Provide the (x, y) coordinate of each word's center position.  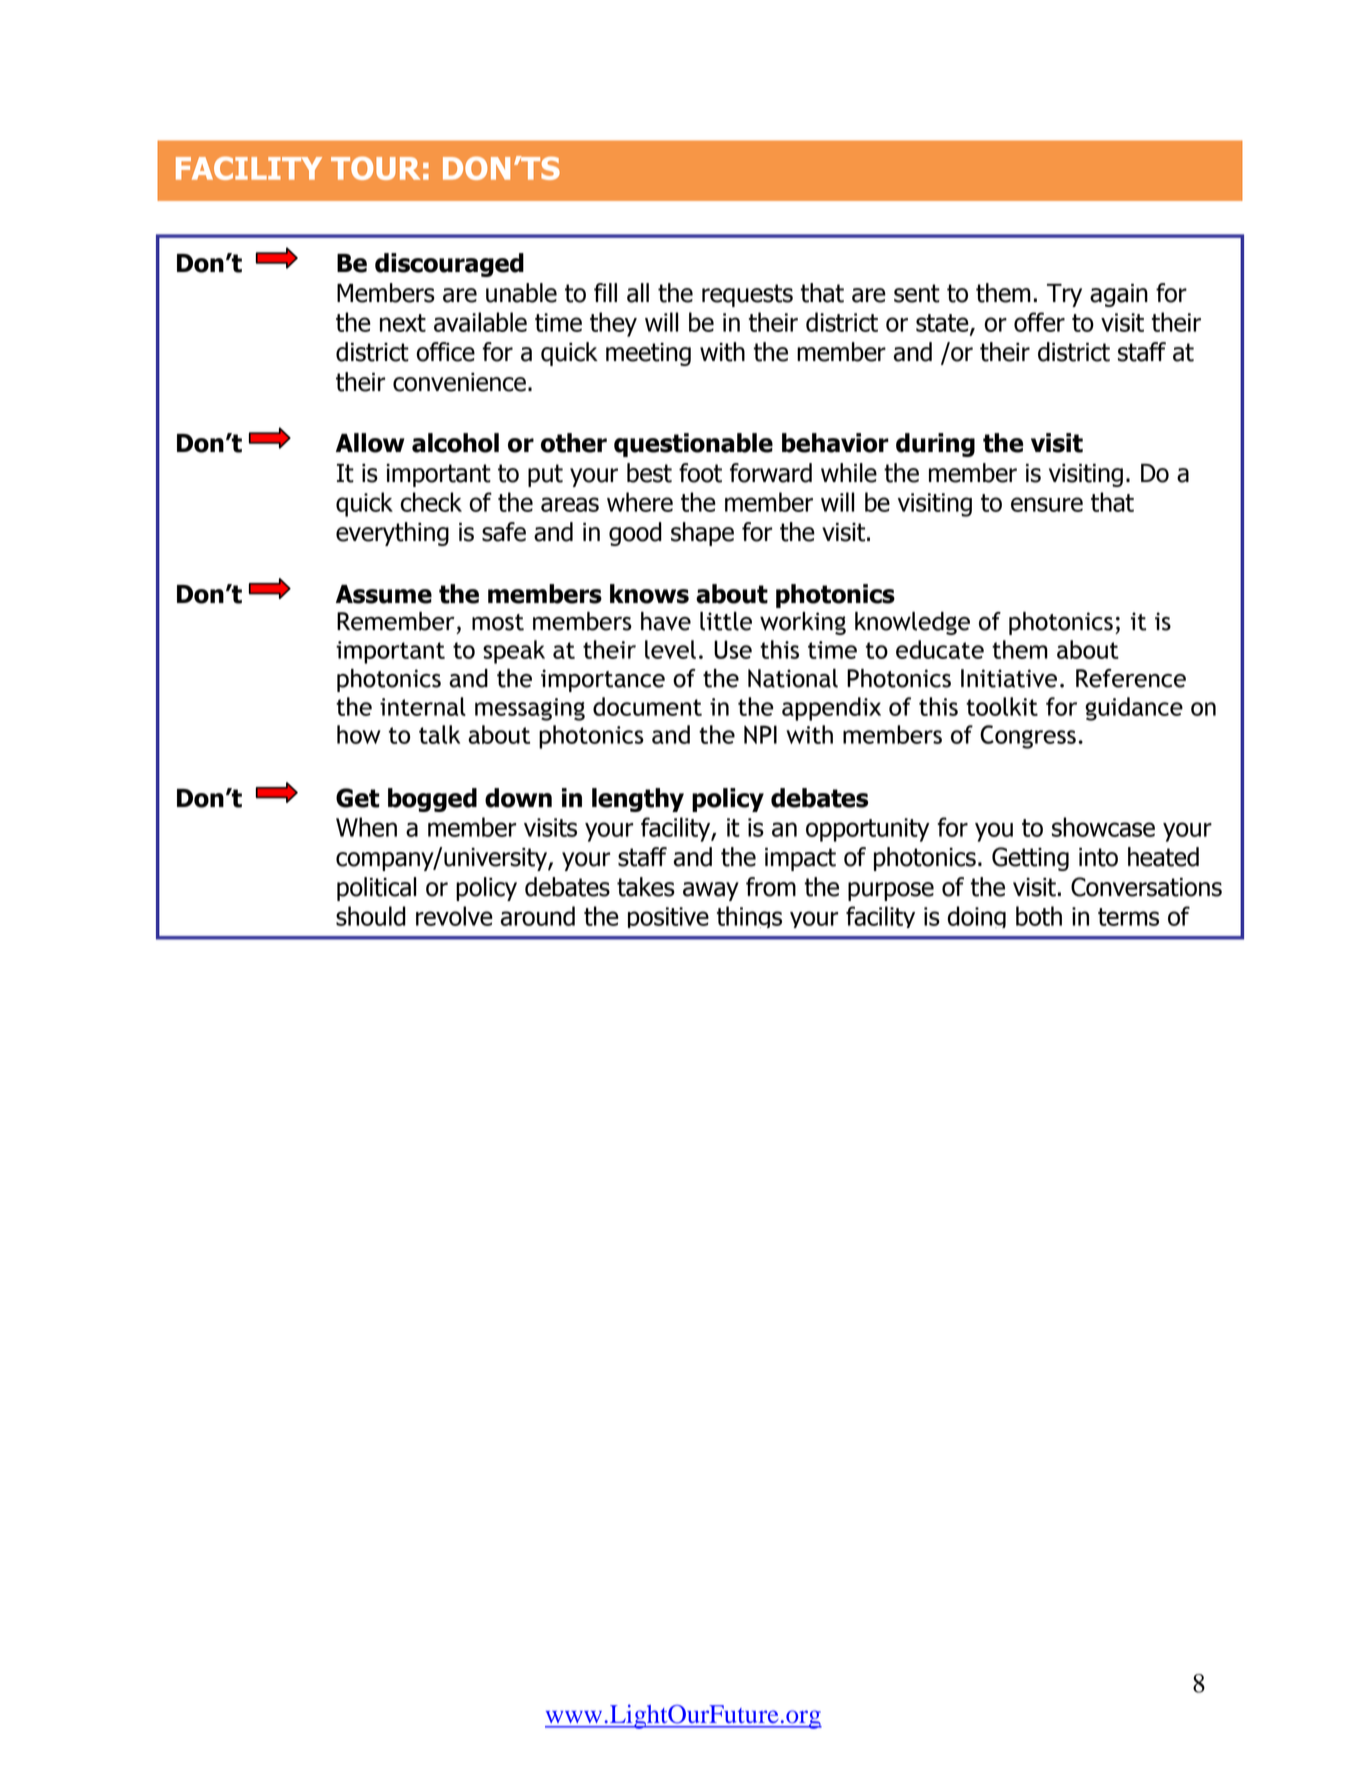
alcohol (455, 443)
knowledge (912, 623)
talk (439, 734)
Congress (1028, 737)
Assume (384, 594)
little (726, 621)
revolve (454, 916)
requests (747, 295)
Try (1064, 295)
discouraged (449, 265)
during (935, 445)
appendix (831, 709)
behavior (835, 443)
